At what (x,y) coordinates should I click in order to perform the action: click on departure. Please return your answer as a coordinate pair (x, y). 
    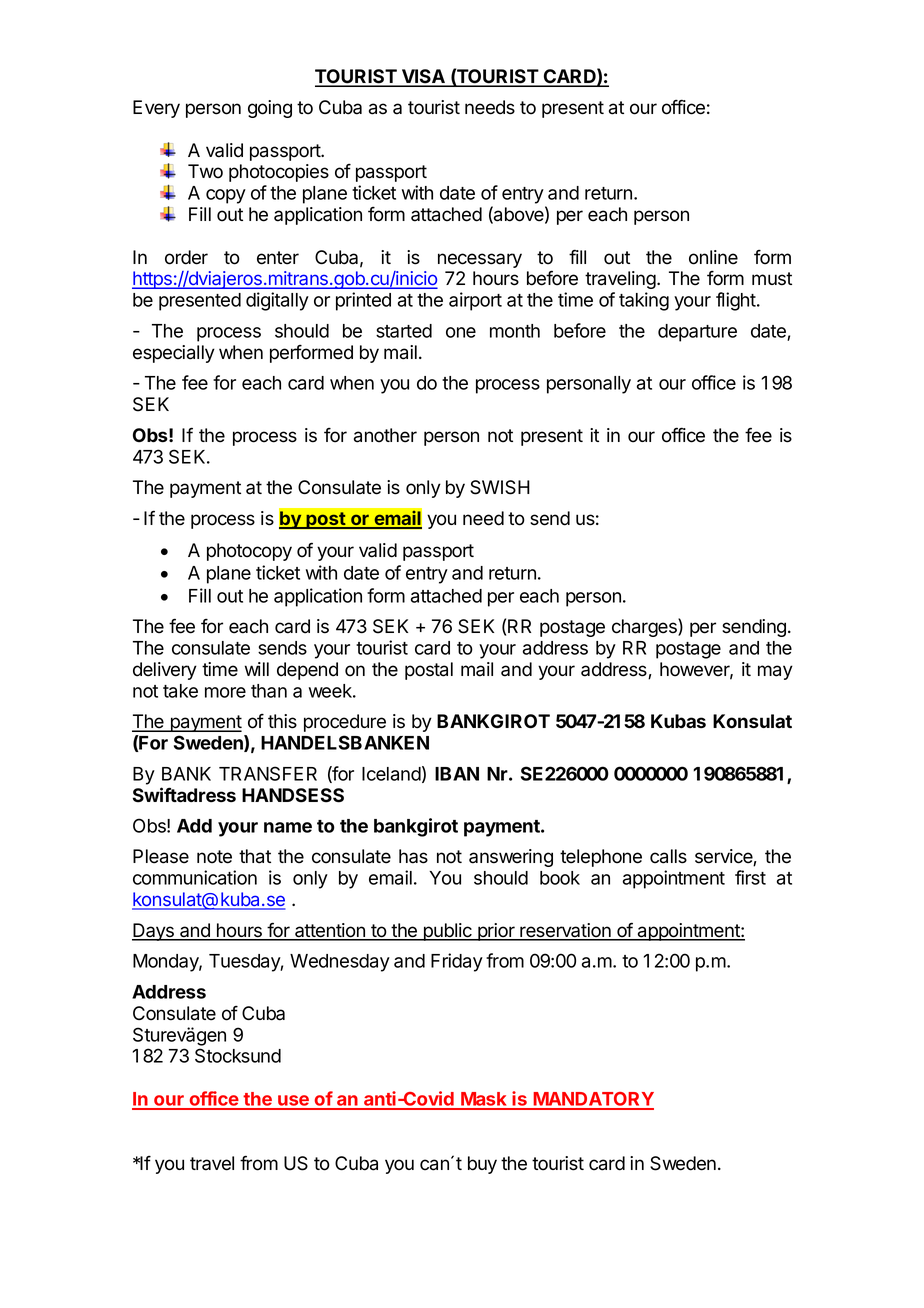
    Looking at the image, I should click on (697, 333).
